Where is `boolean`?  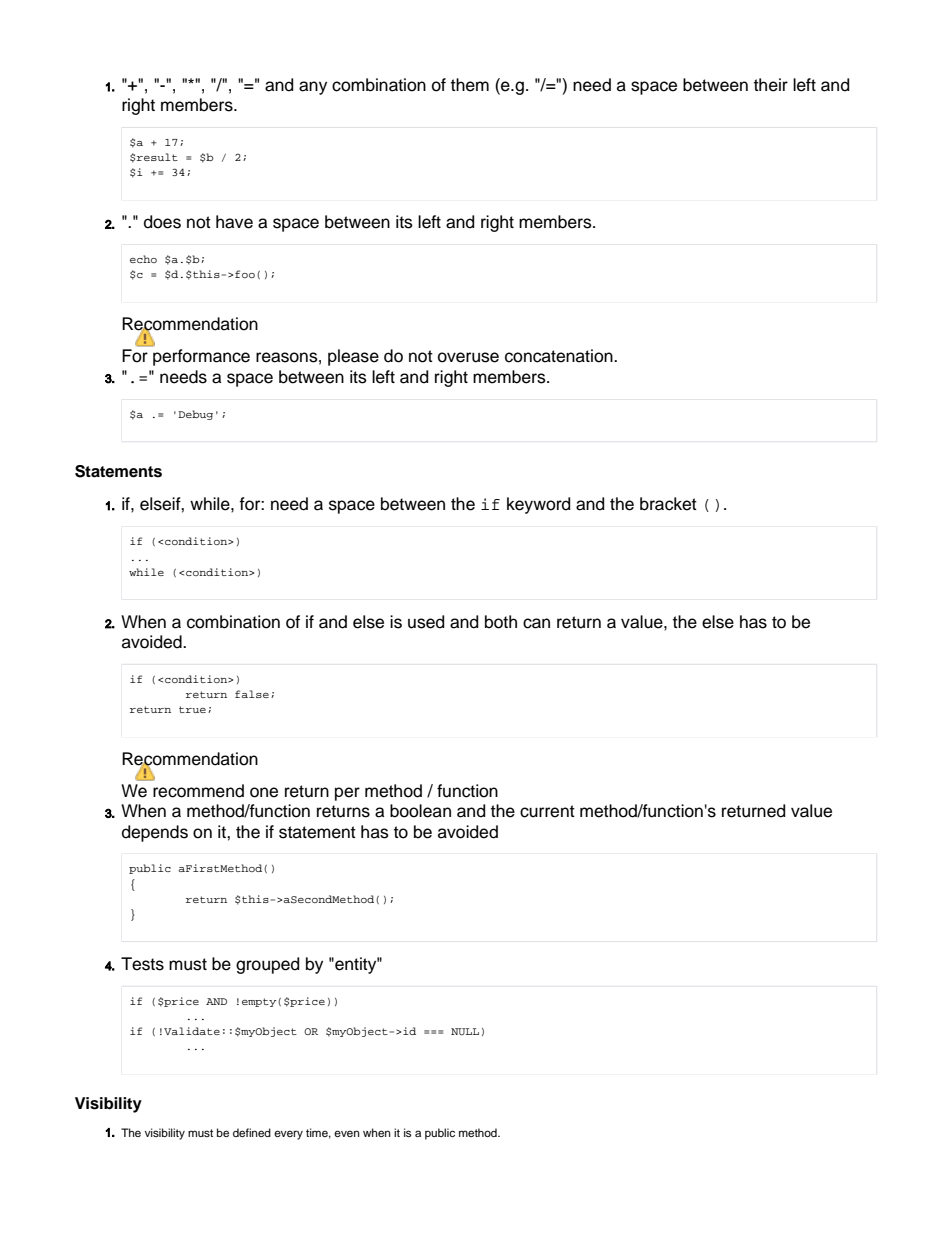 boolean is located at coordinates (420, 811).
